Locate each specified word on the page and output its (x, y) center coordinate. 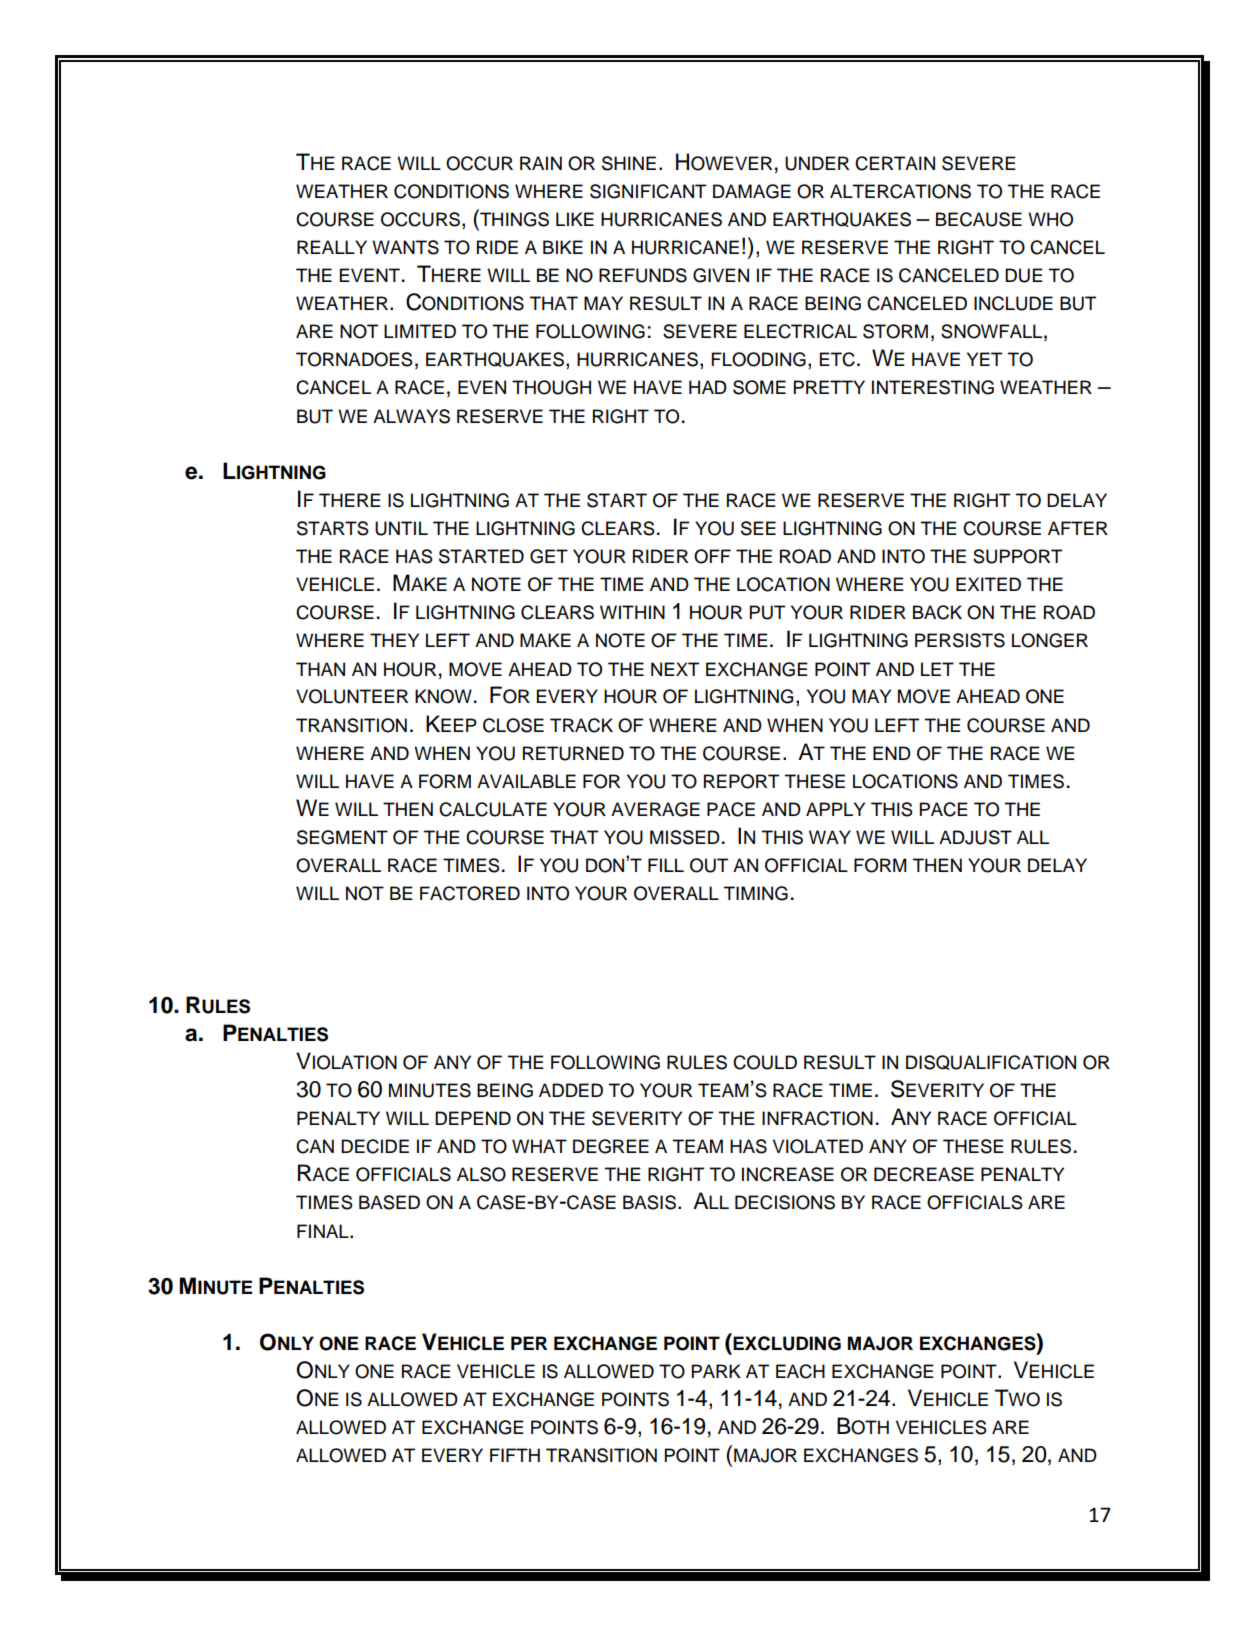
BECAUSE (979, 219)
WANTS (405, 247)
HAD (708, 387)
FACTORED (470, 893)
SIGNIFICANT (648, 191)
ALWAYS (411, 416)
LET (937, 669)
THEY (394, 640)
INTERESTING (933, 387)
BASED (389, 1202)
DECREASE (924, 1174)
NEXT (675, 669)
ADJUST (975, 837)
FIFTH (515, 1455)
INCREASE (788, 1174)
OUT (709, 865)
